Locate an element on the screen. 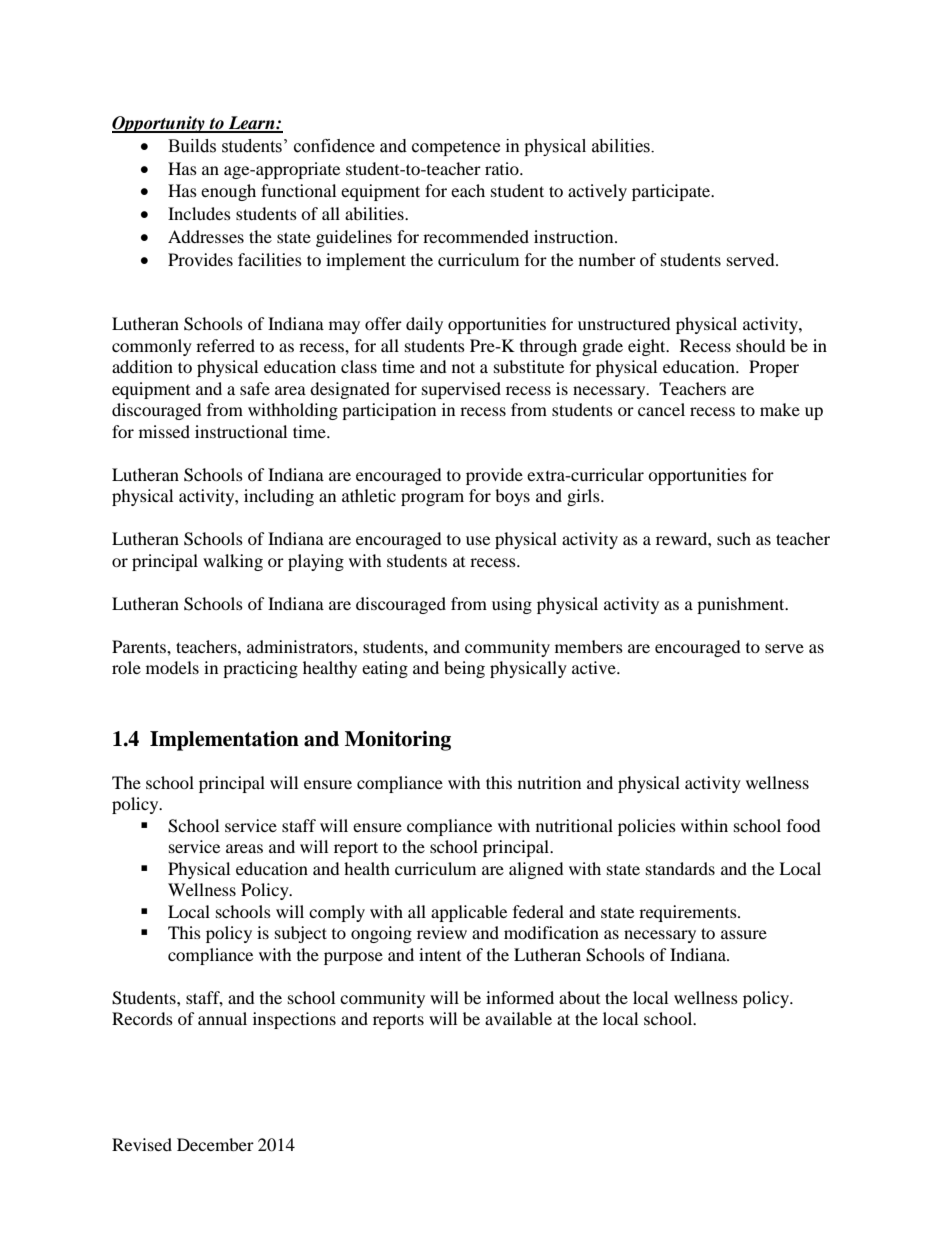 The image size is (952, 1233). punishment is located at coordinates (742, 605).
